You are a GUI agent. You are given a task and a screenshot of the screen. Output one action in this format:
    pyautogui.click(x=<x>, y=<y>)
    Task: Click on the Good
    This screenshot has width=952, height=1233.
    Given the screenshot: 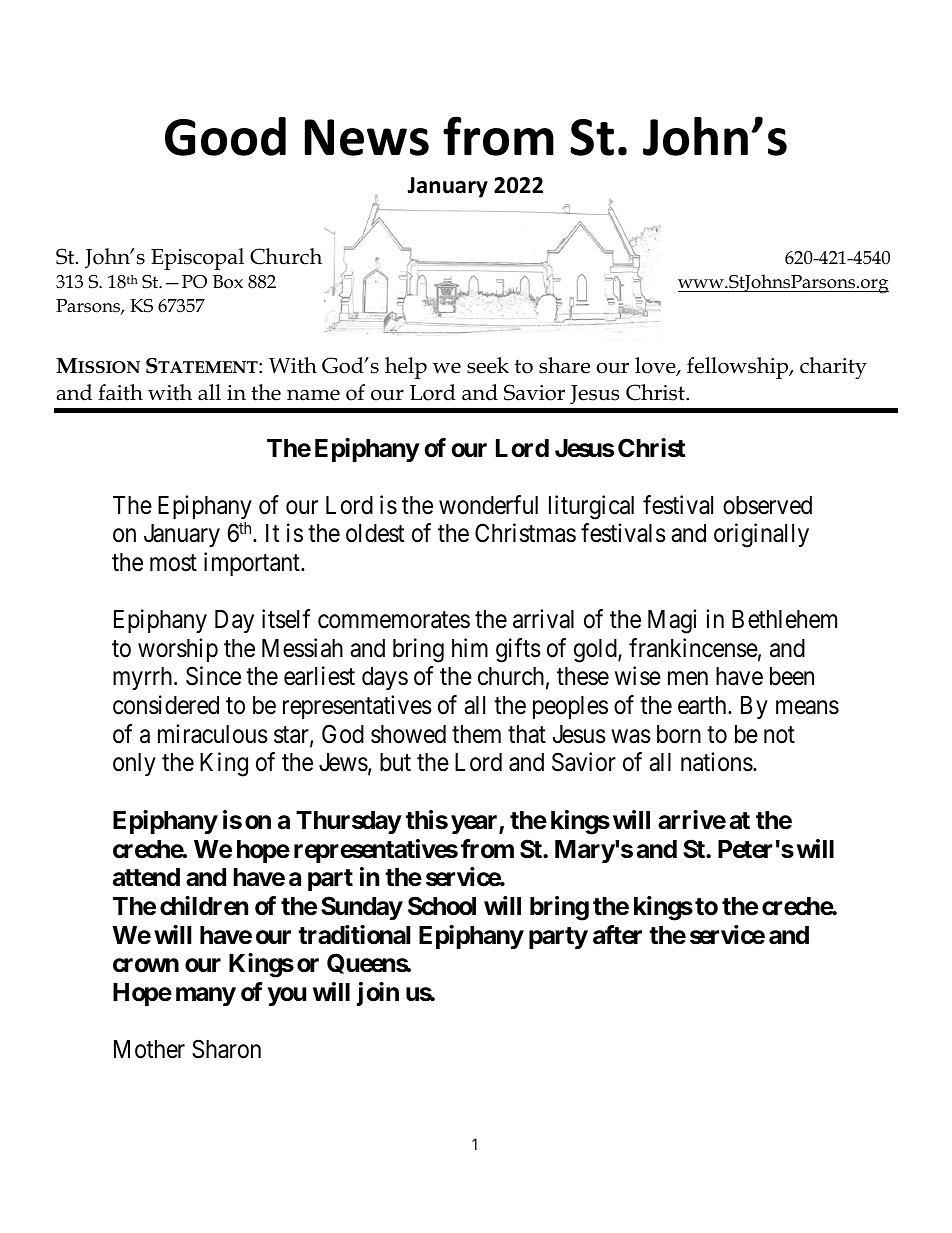 What is the action you would take?
    pyautogui.click(x=225, y=136)
